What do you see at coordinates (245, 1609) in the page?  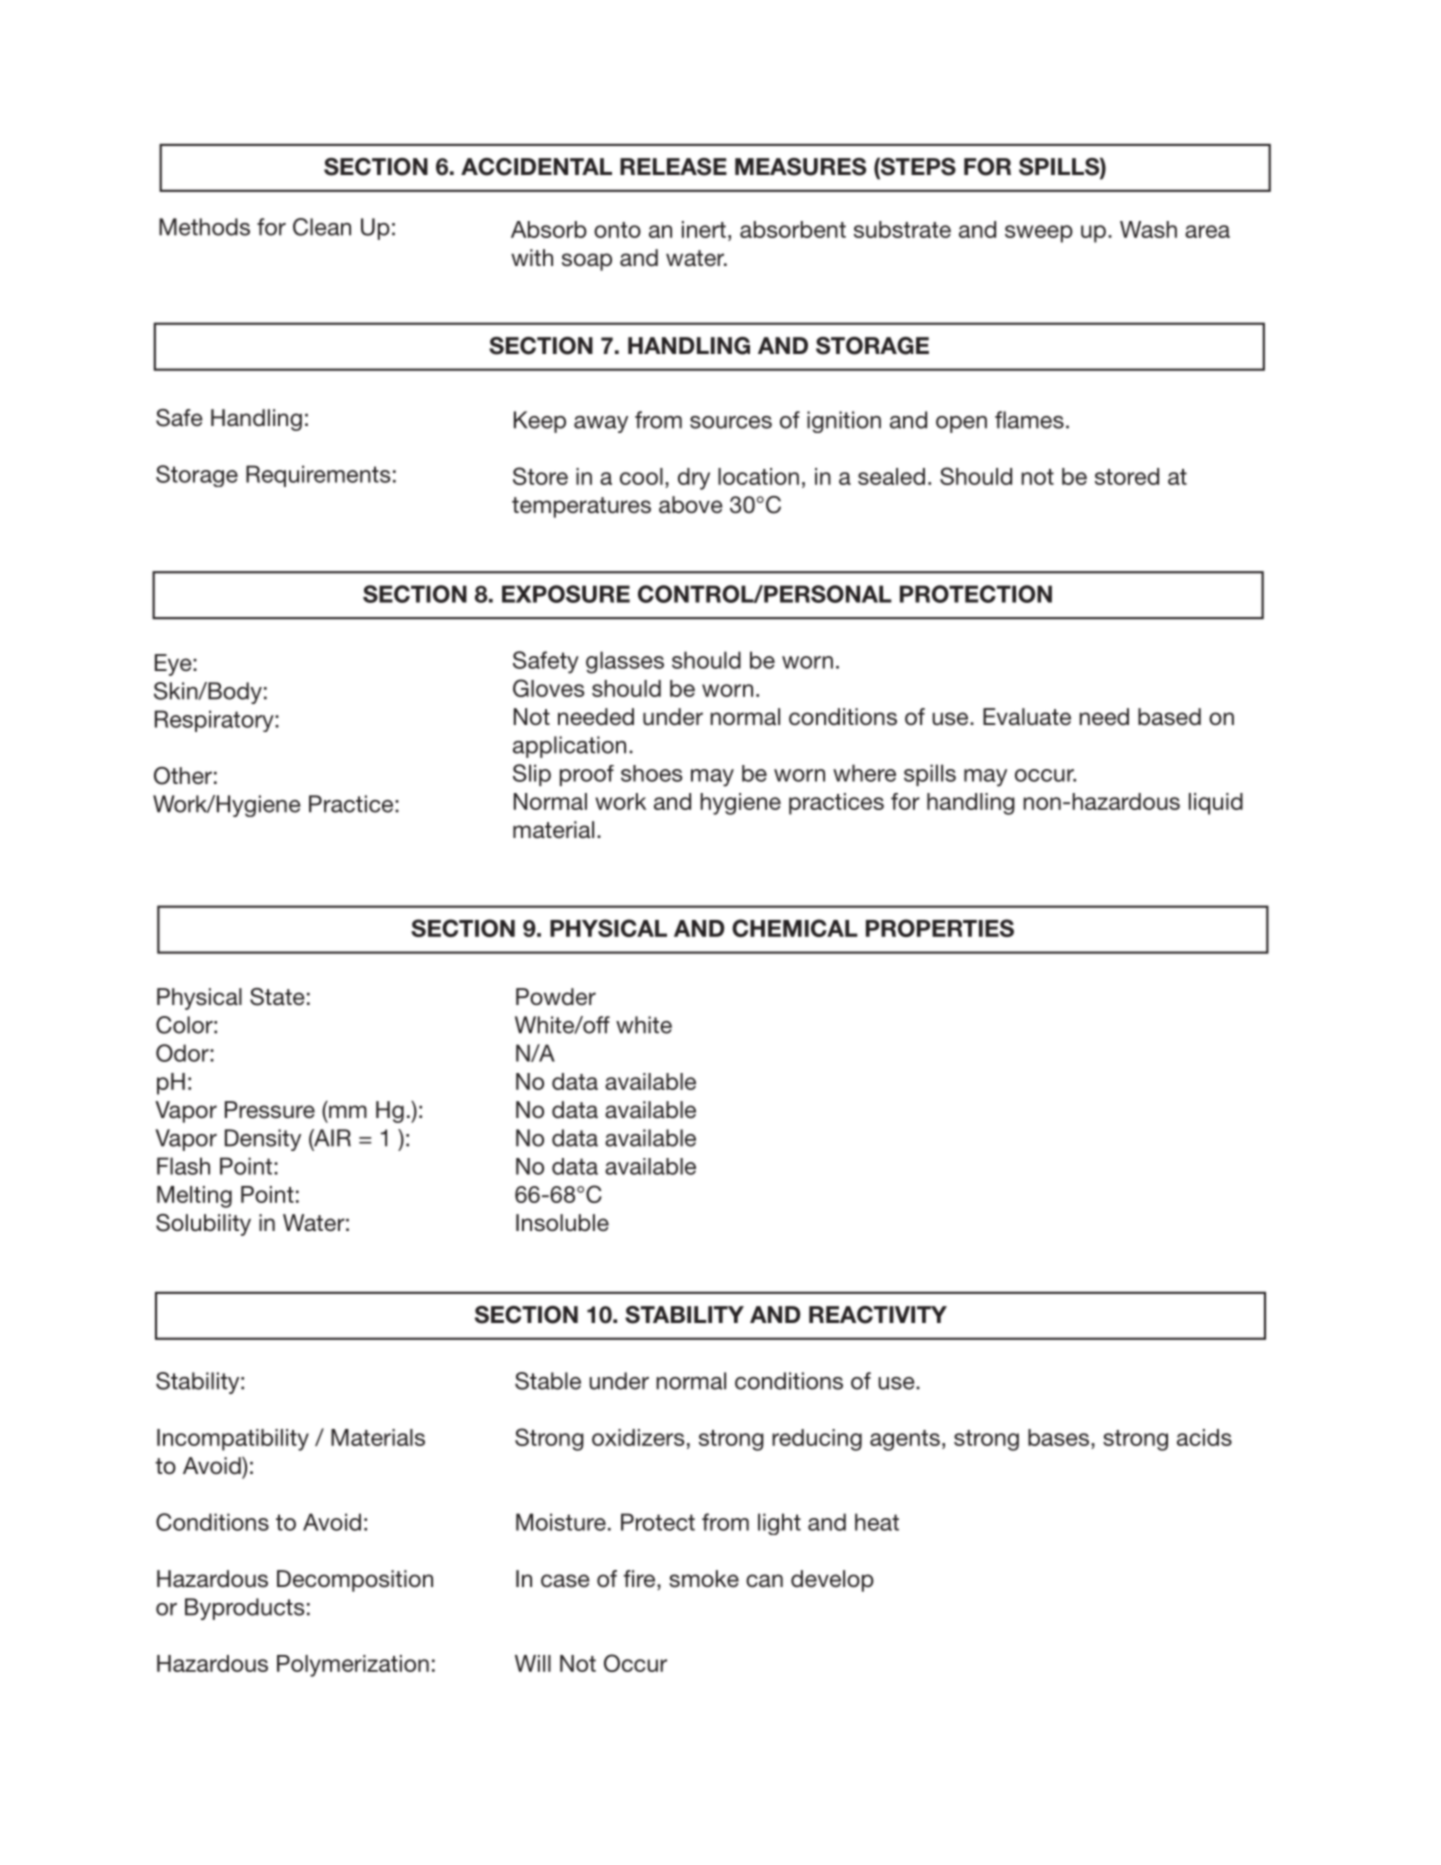 I see `Byproducts` at bounding box center [245, 1609].
